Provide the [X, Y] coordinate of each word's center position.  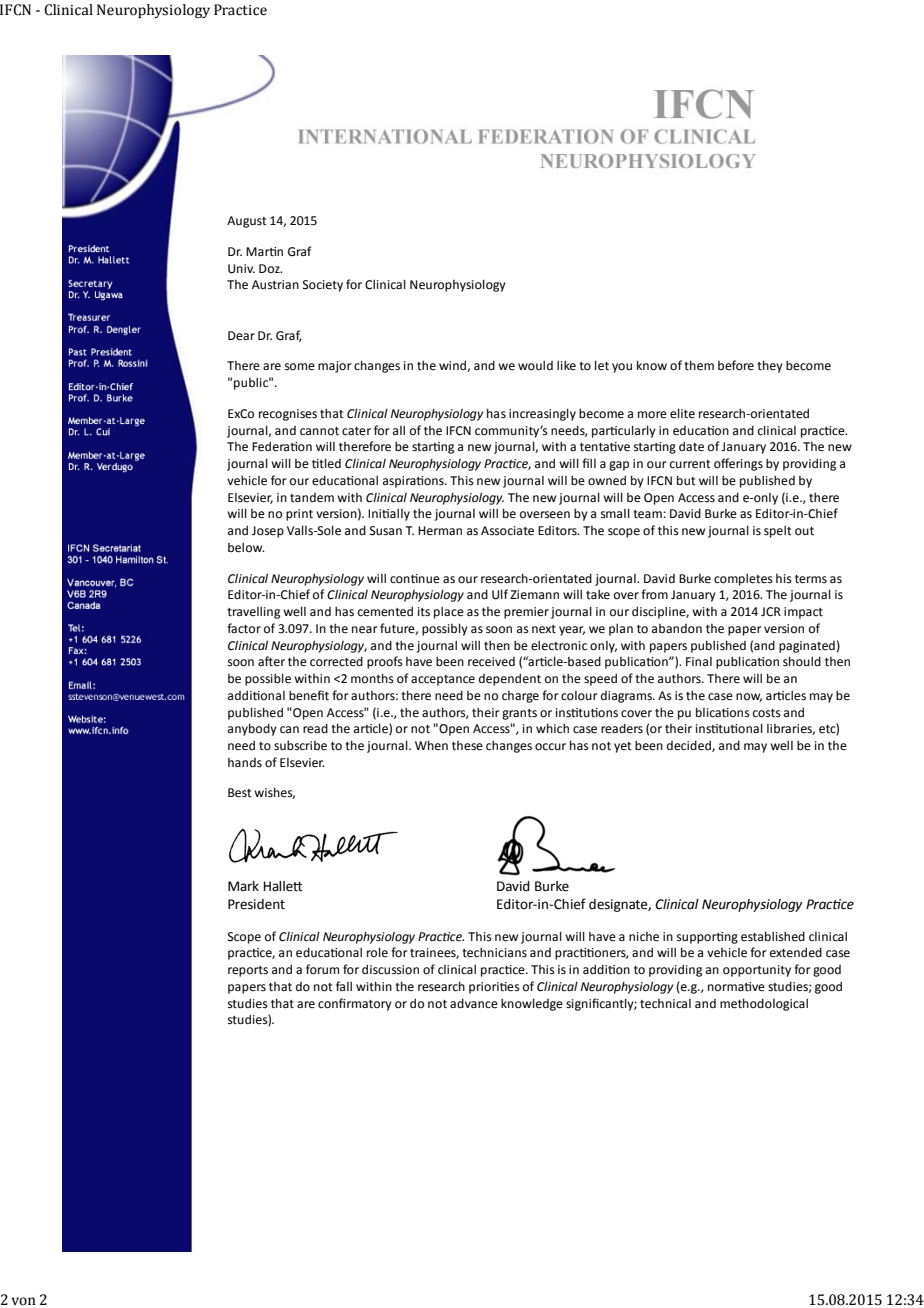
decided [690, 746]
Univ [241, 269]
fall [344, 986]
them [699, 365]
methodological [764, 1004]
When [431, 745]
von [24, 1301]
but [686, 480]
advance [474, 1003]
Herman [440, 531]
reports [248, 971]
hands [245, 763]
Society [323, 286]
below [246, 547]
